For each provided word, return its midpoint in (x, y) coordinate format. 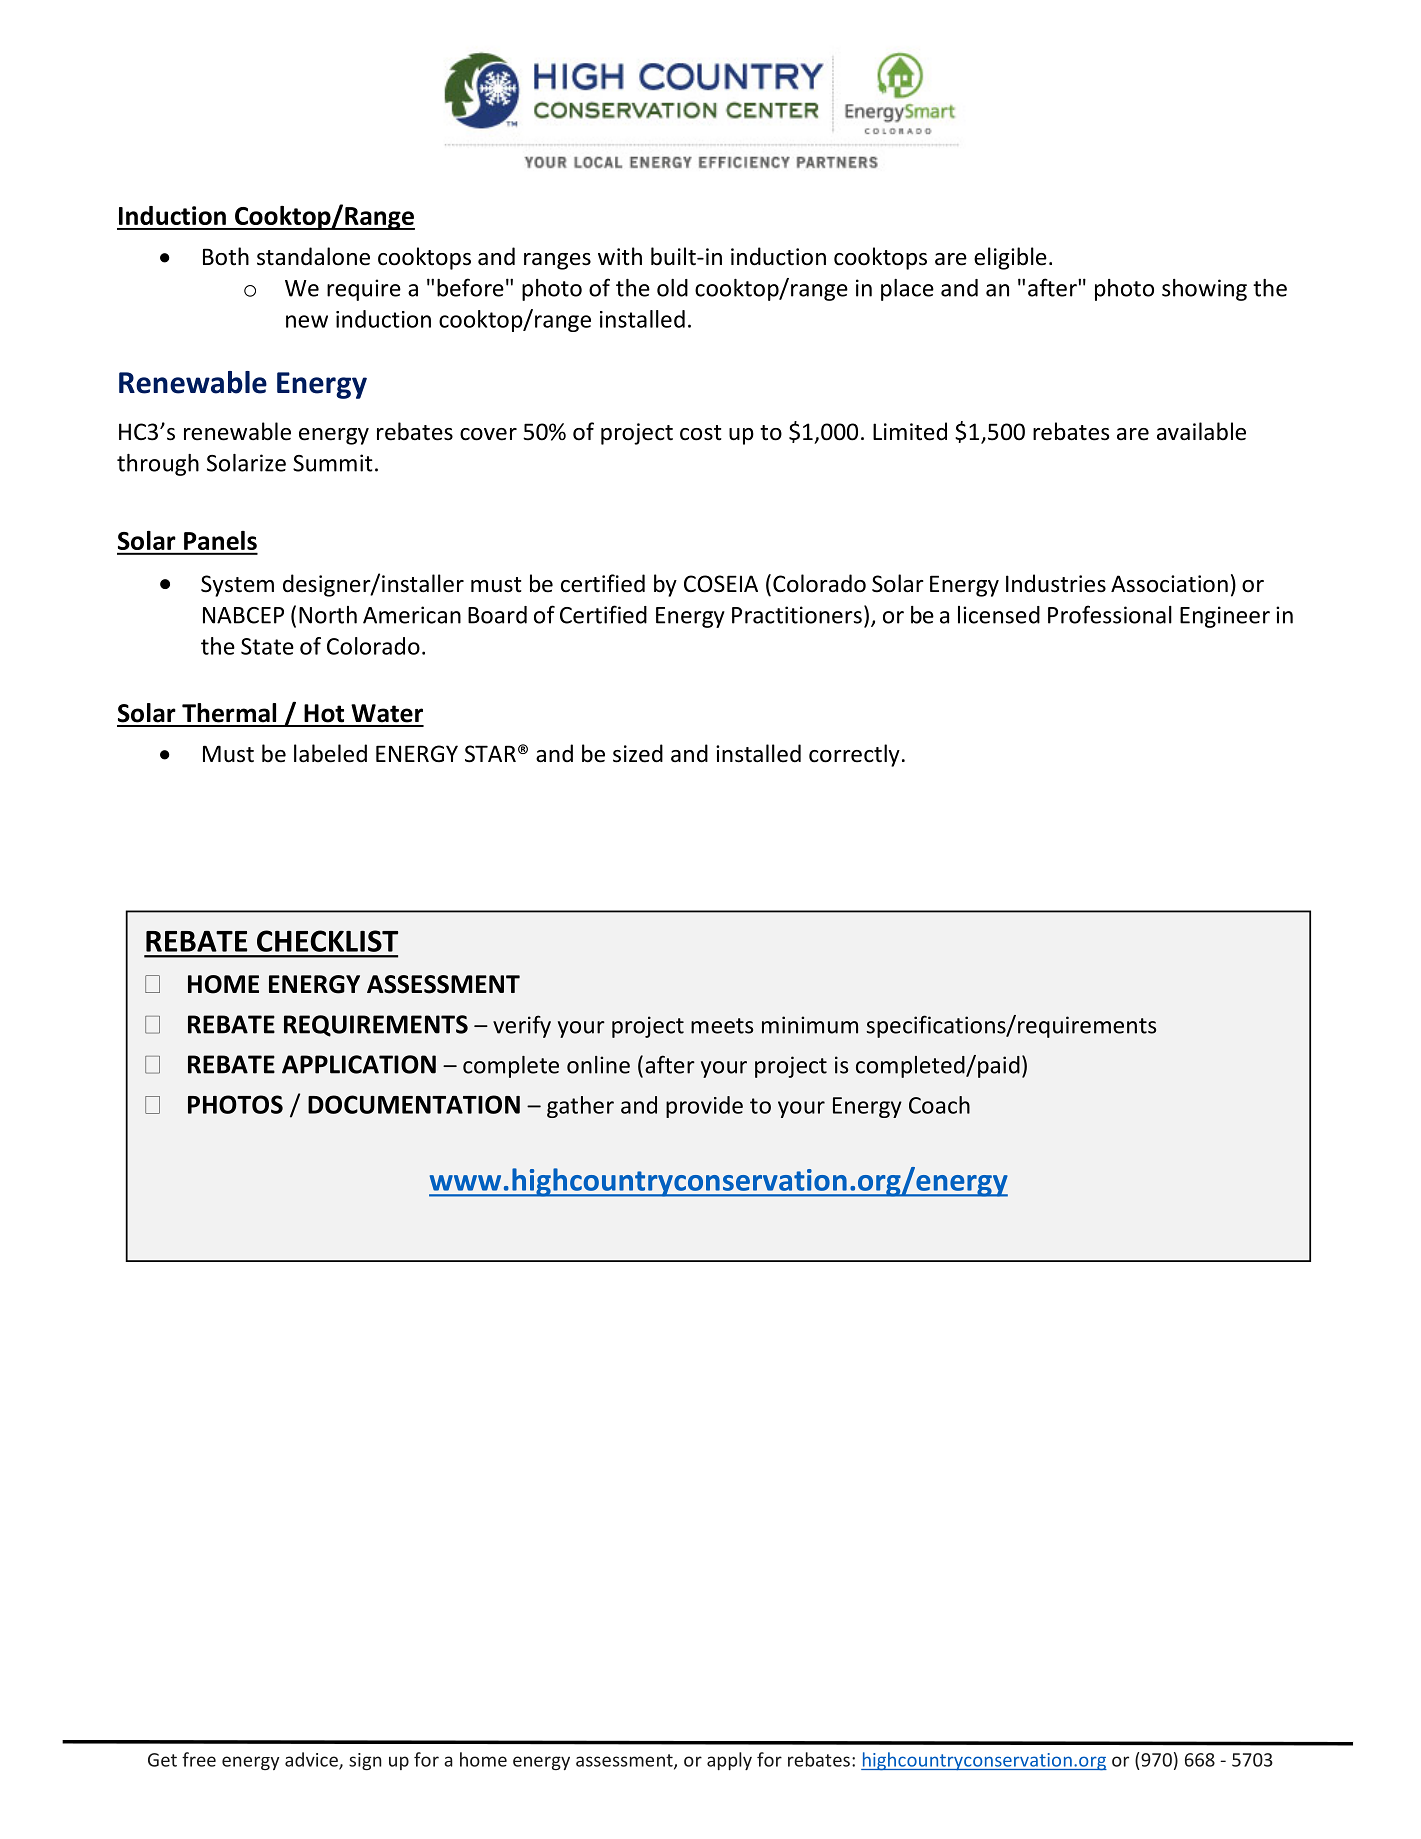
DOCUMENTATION (414, 1104)
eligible (1010, 258)
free (199, 1759)
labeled (330, 753)
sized (638, 753)
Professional (1110, 614)
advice (312, 1760)
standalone (313, 256)
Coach (939, 1105)
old (672, 288)
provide (704, 1107)
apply (729, 1761)
